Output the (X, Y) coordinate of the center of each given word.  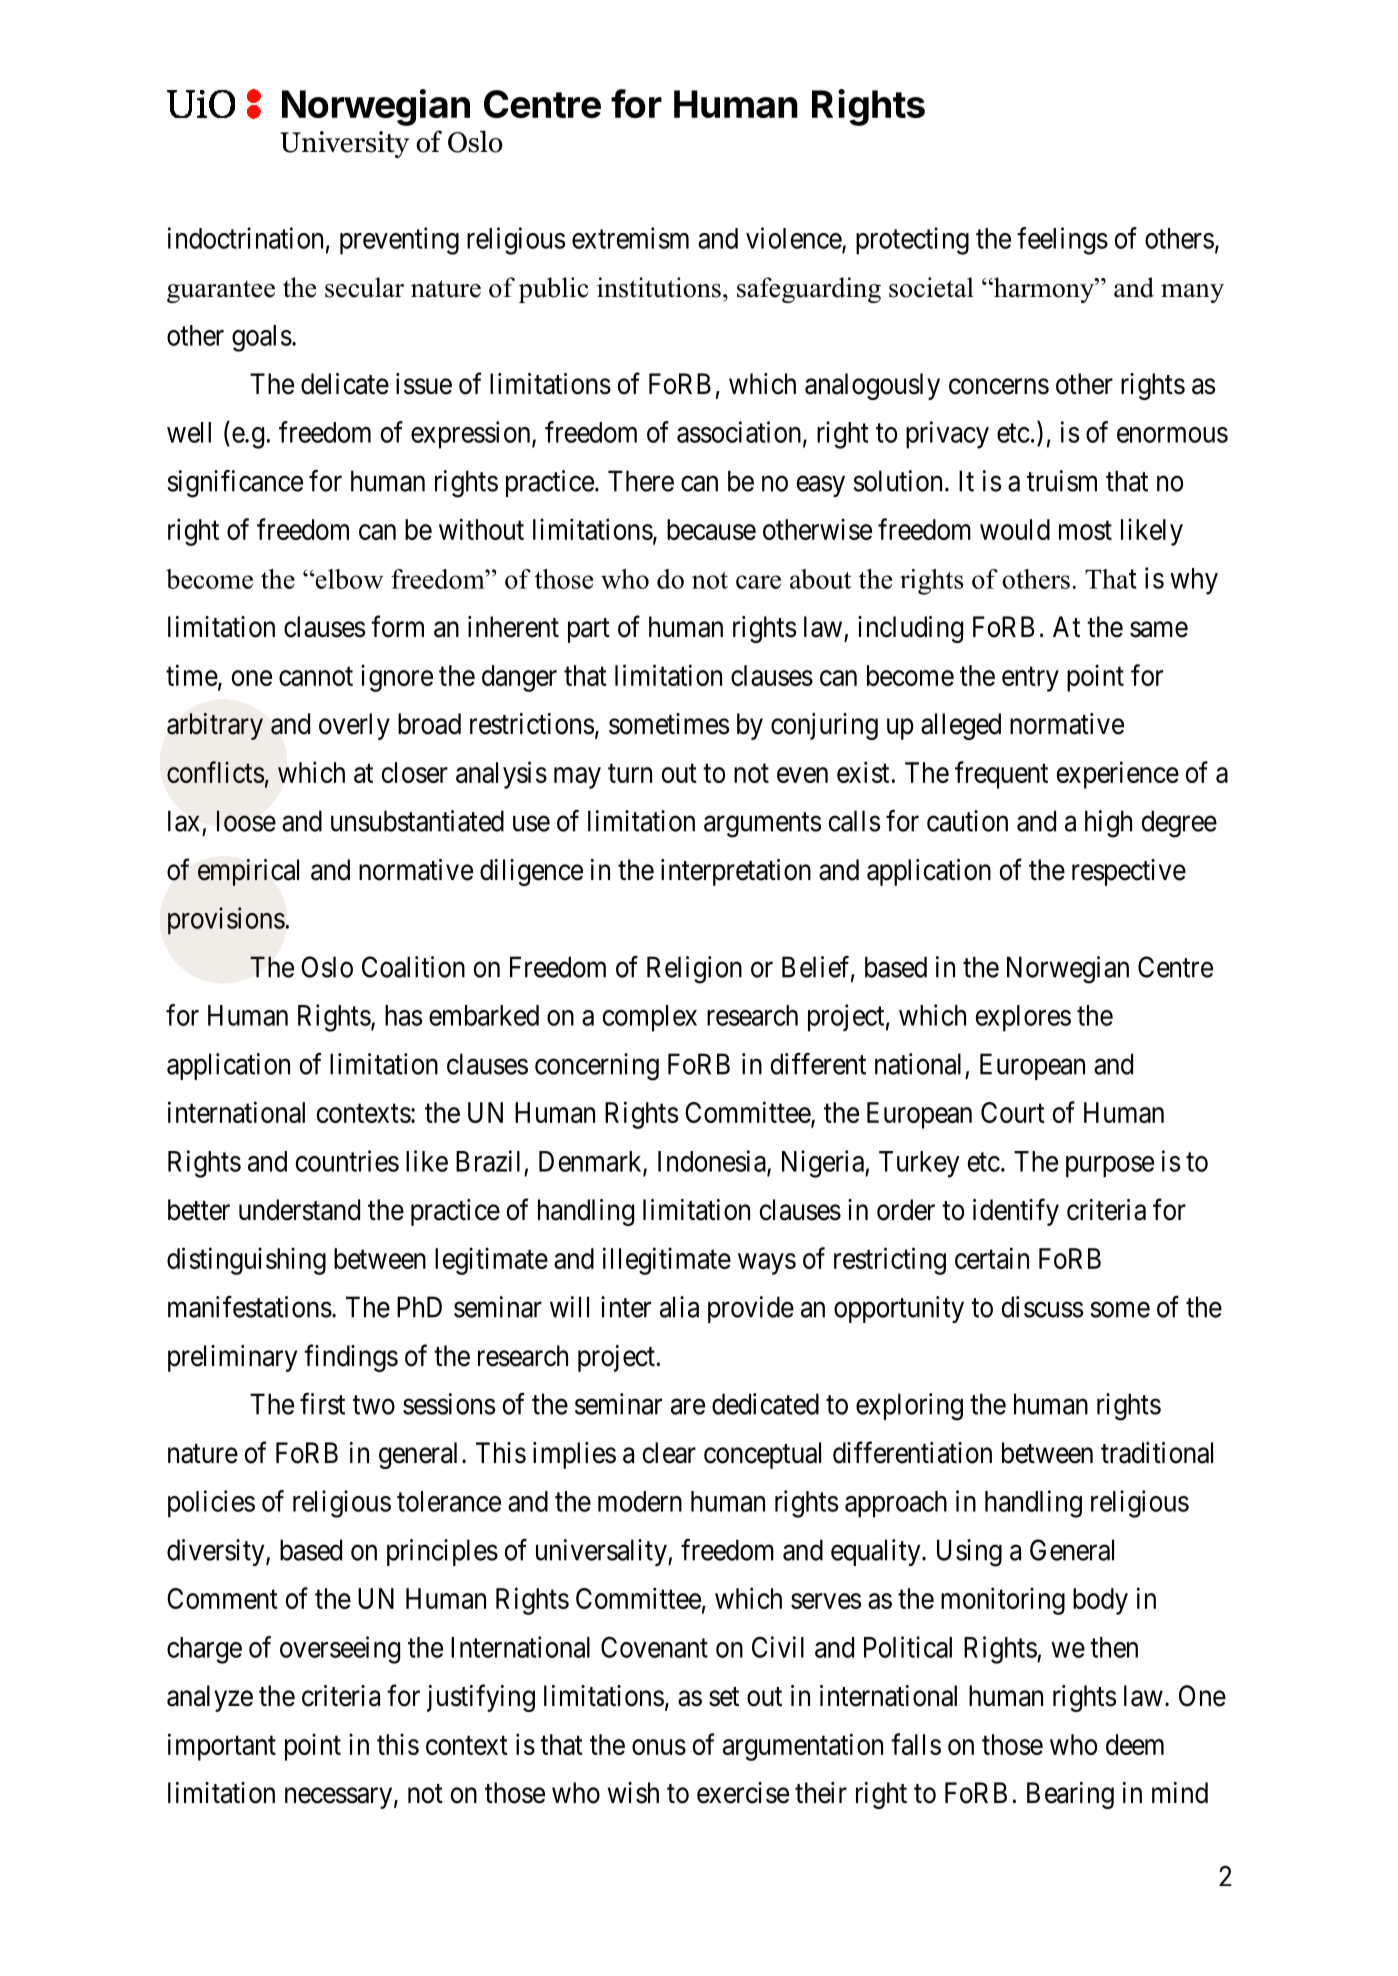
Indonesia (713, 1162)
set (724, 1697)
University (344, 144)
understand (299, 1210)
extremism (630, 238)
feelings (1062, 241)
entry (1030, 679)
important (222, 1747)
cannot (316, 676)
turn (630, 773)
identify (1016, 1212)
